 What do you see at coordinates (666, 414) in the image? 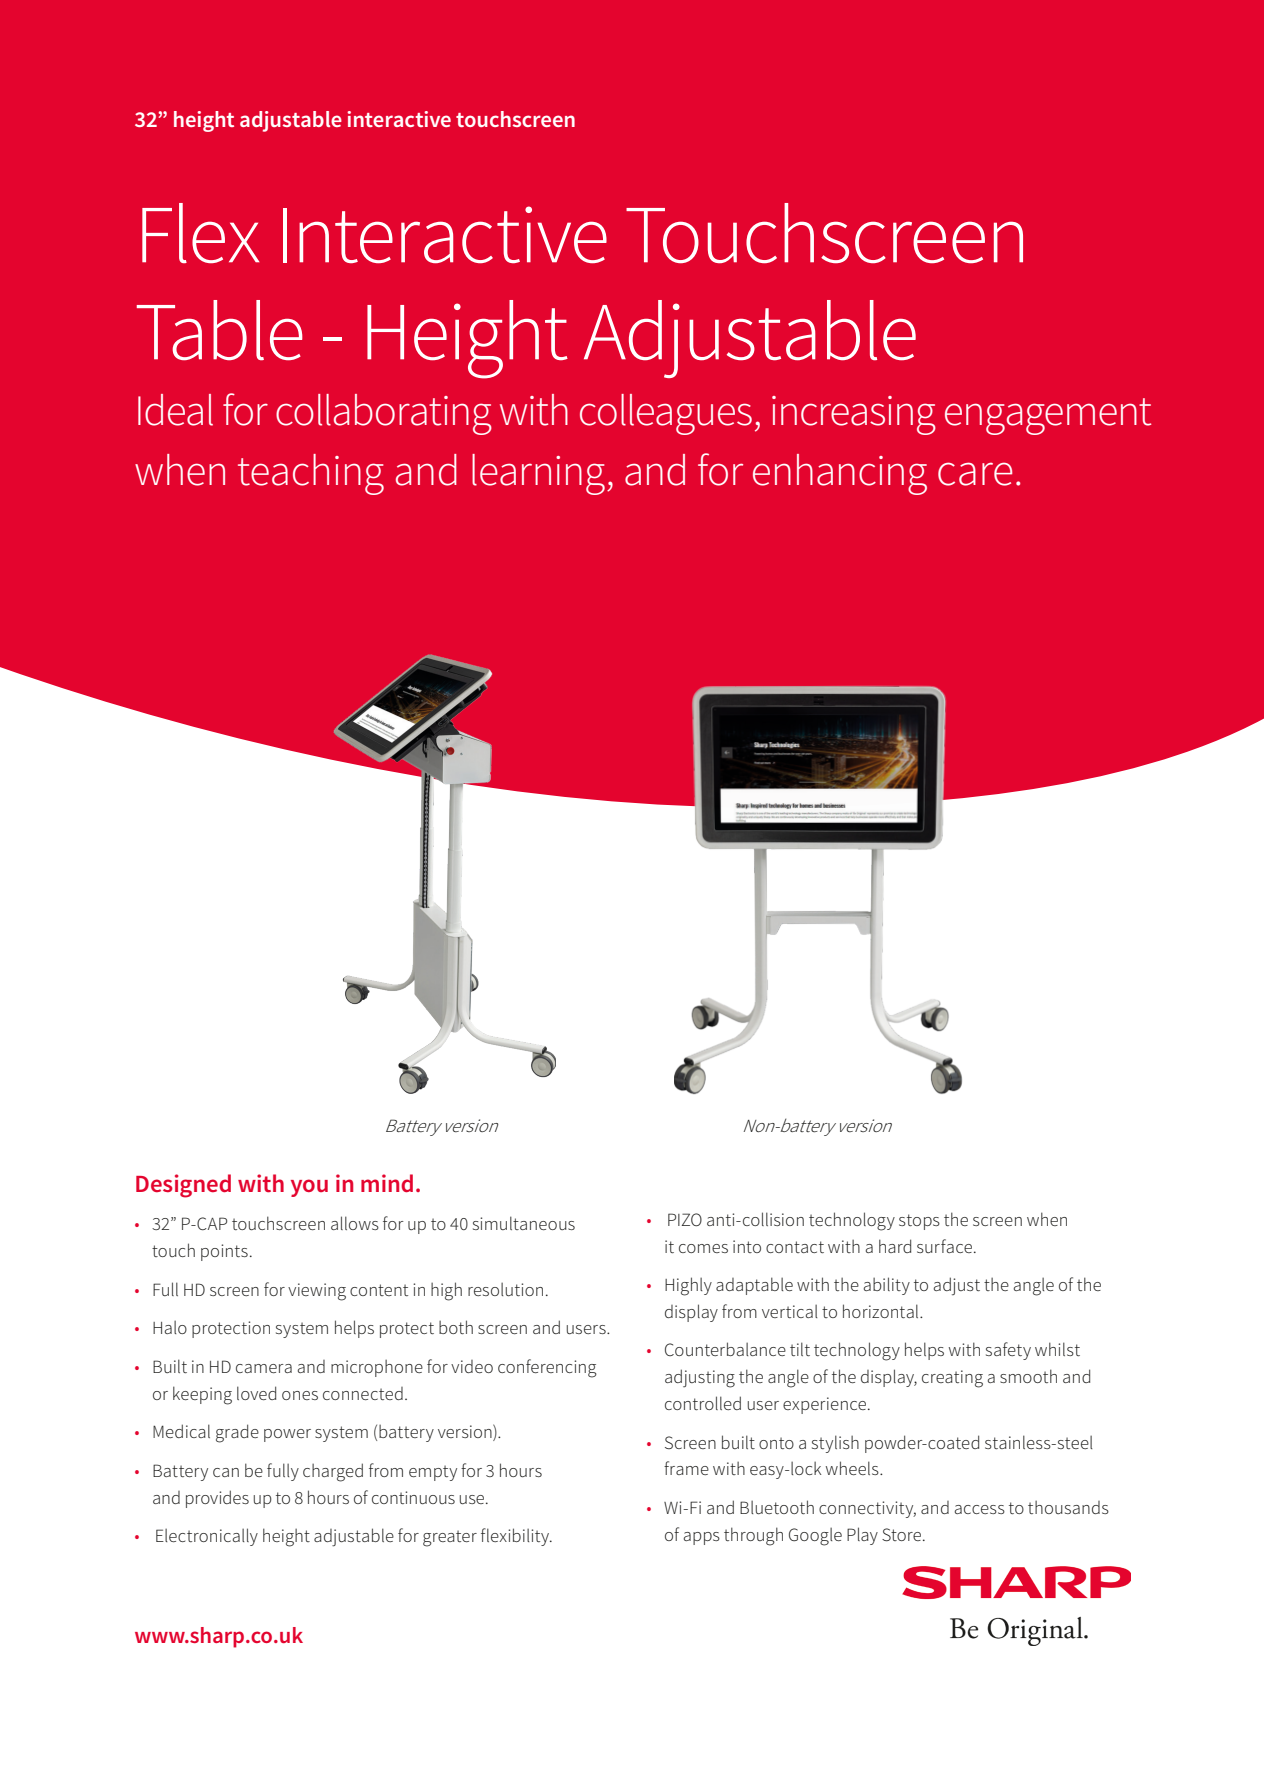
I see `colleagues` at bounding box center [666, 414].
